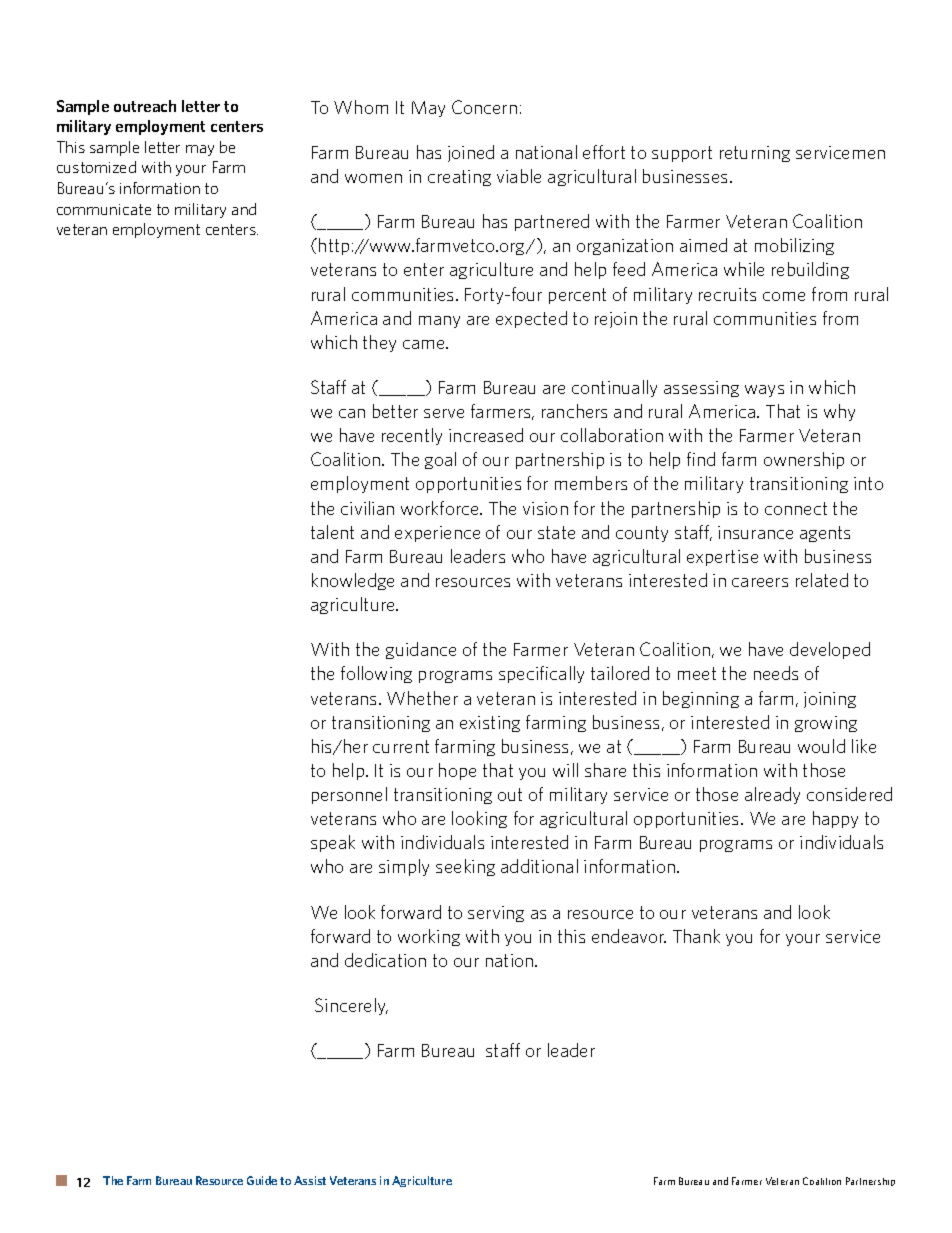  What do you see at coordinates (471, 153) in the image?
I see `joined` at bounding box center [471, 153].
